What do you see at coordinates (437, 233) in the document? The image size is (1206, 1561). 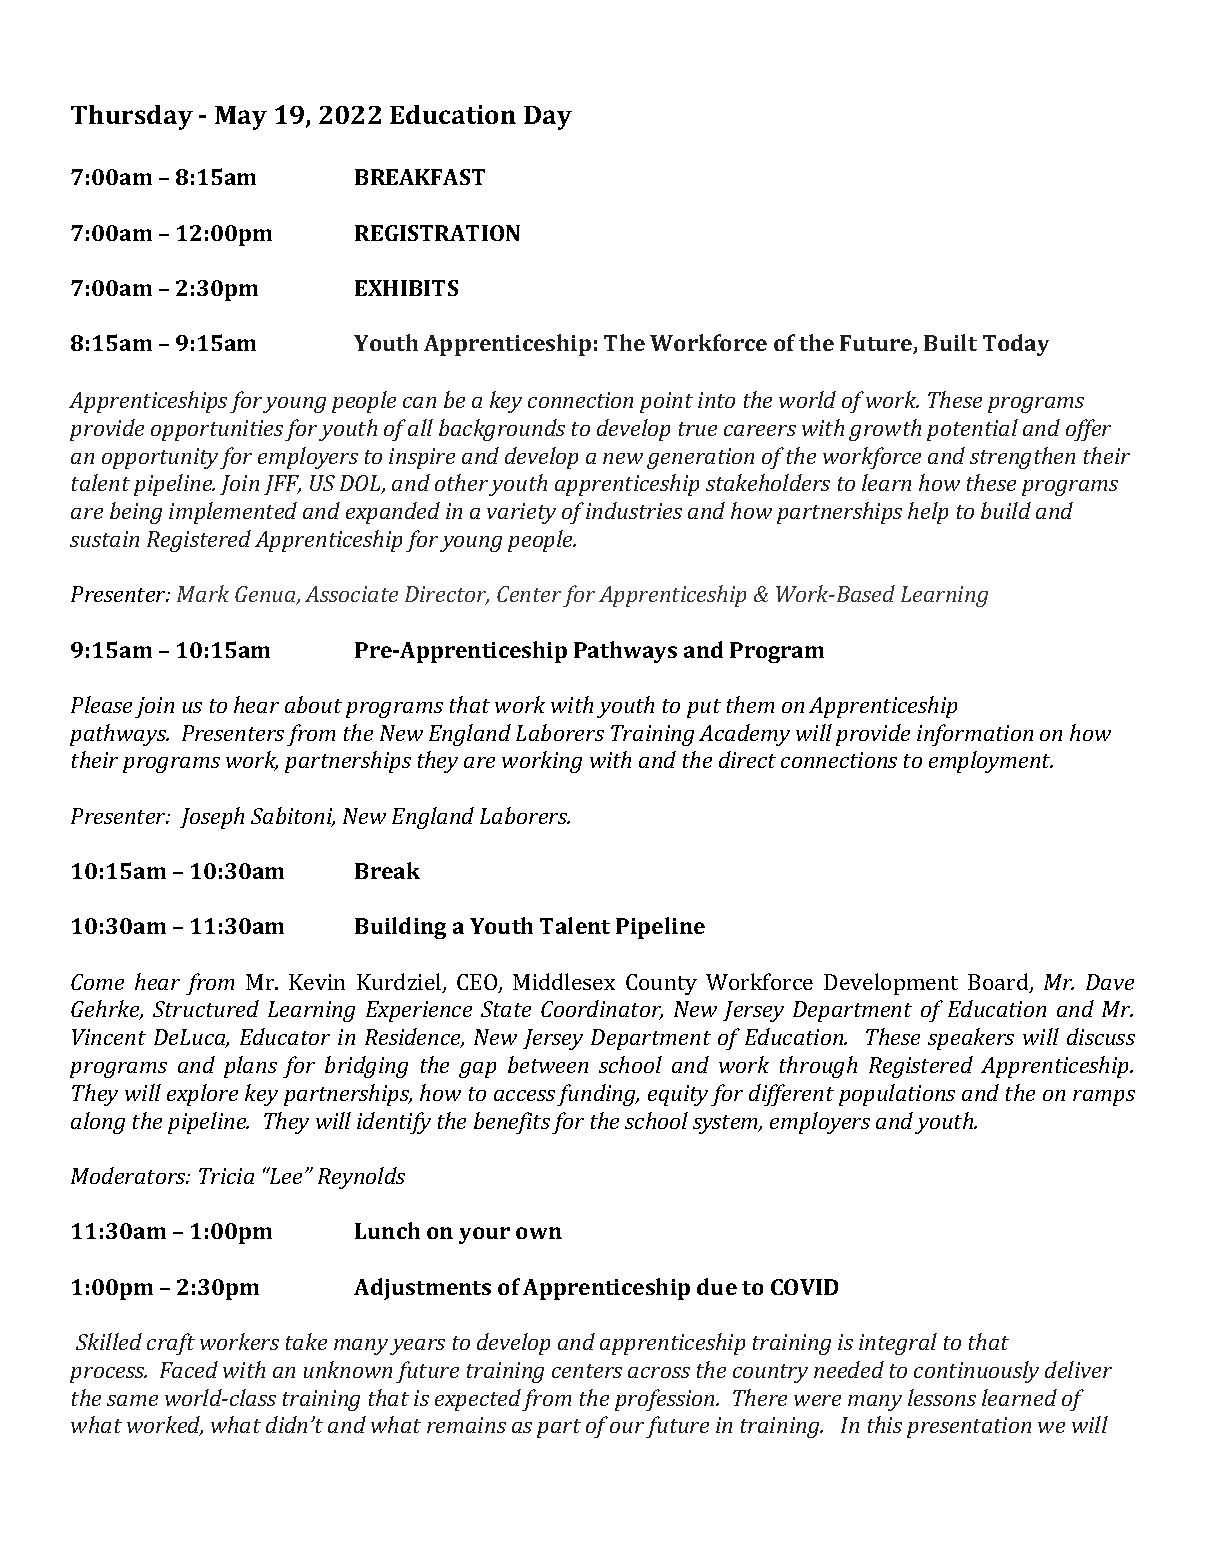 I see `REGISTRATION` at bounding box center [437, 233].
